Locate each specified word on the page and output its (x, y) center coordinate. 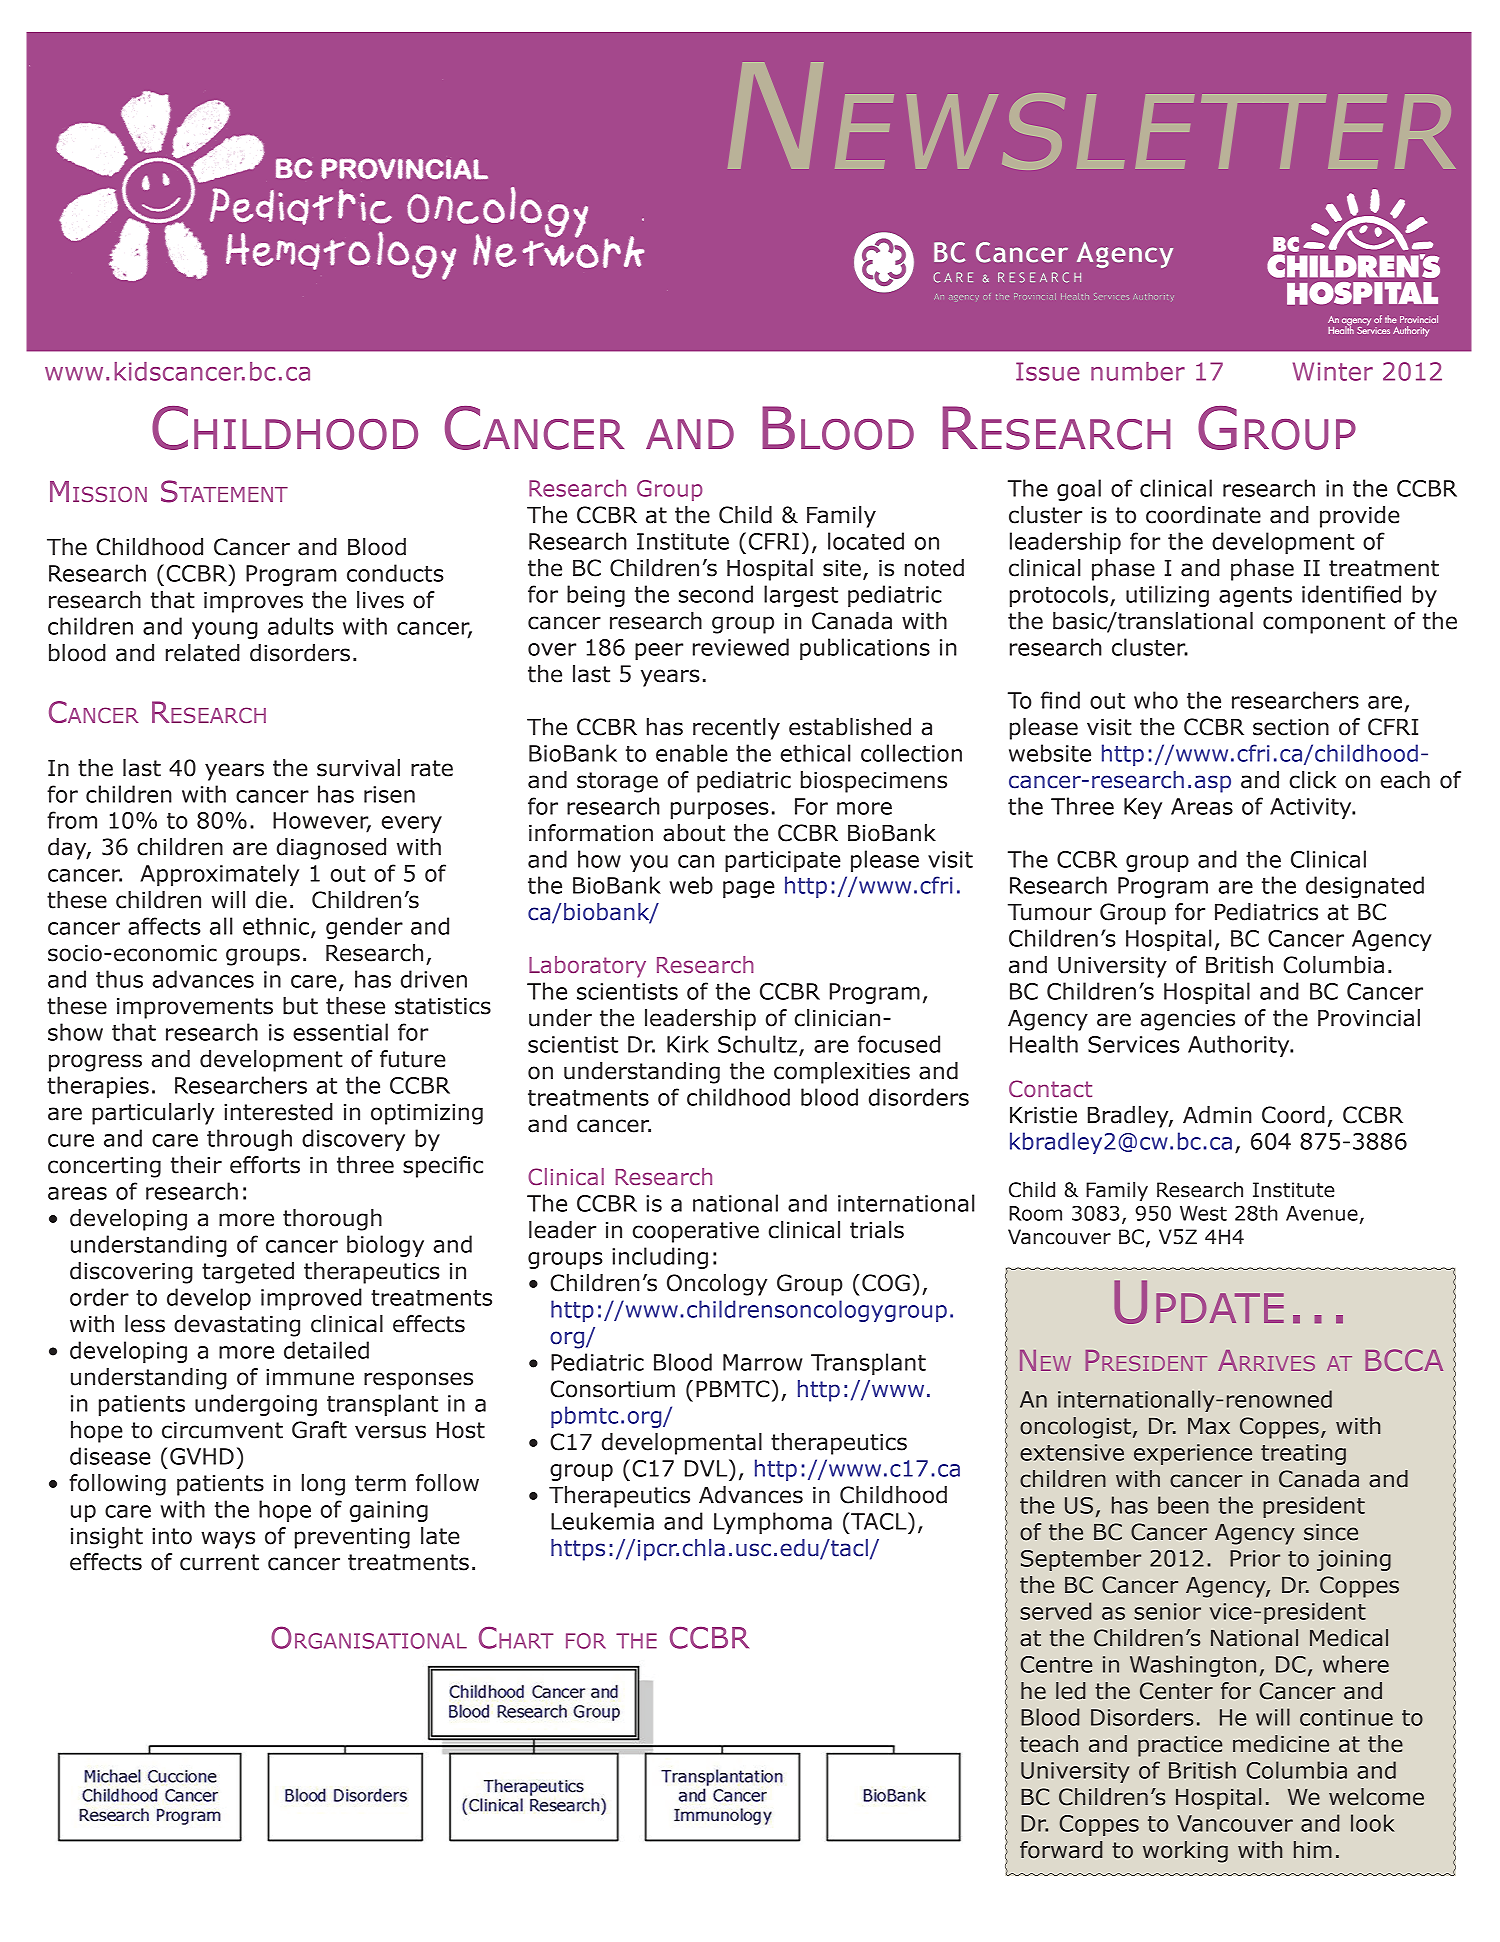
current (219, 1562)
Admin (1217, 1115)
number (1138, 371)
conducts (395, 573)
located (866, 541)
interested (278, 1112)
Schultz (757, 1044)
